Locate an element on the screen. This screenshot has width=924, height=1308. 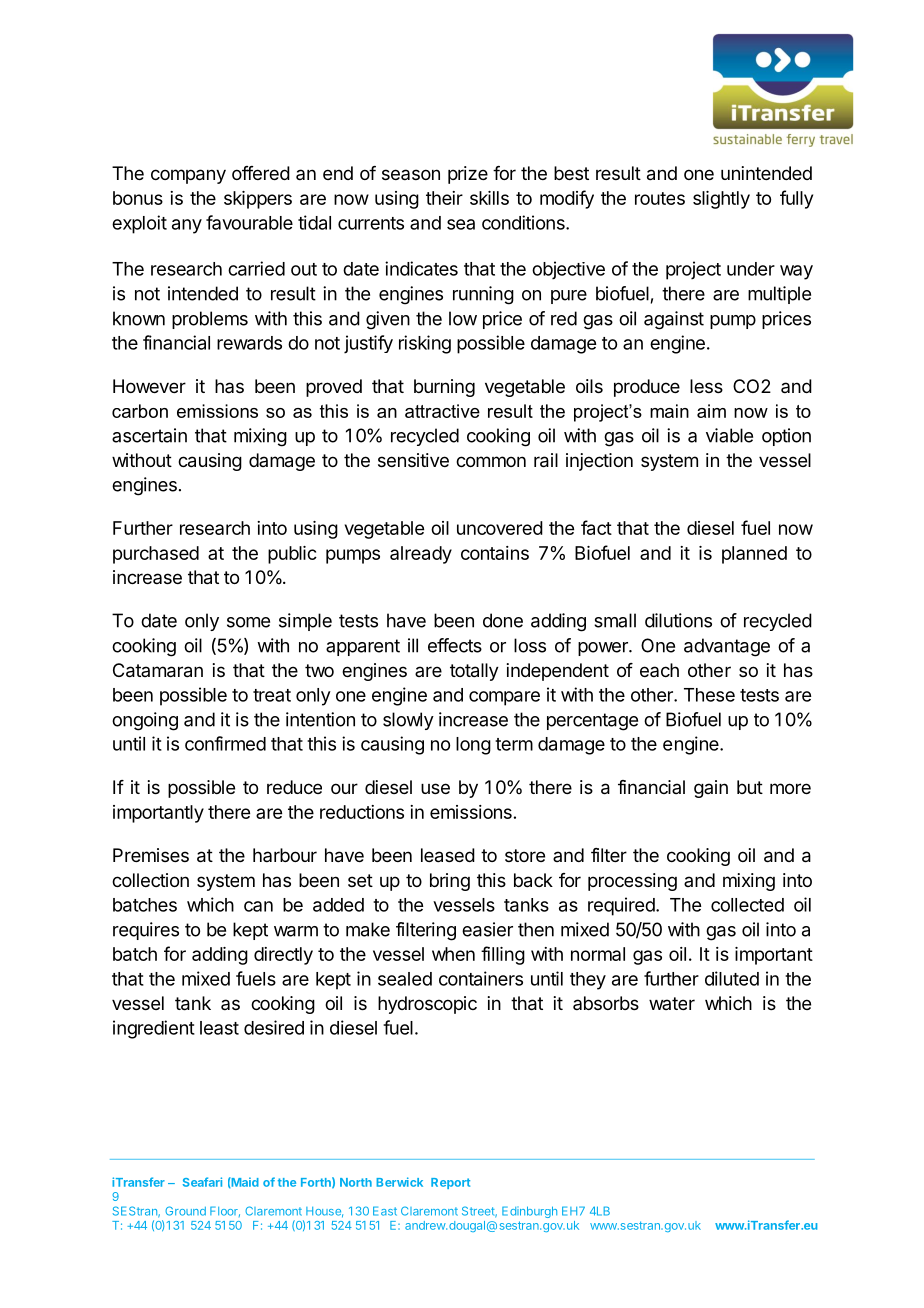
treat is located at coordinates (272, 695).
